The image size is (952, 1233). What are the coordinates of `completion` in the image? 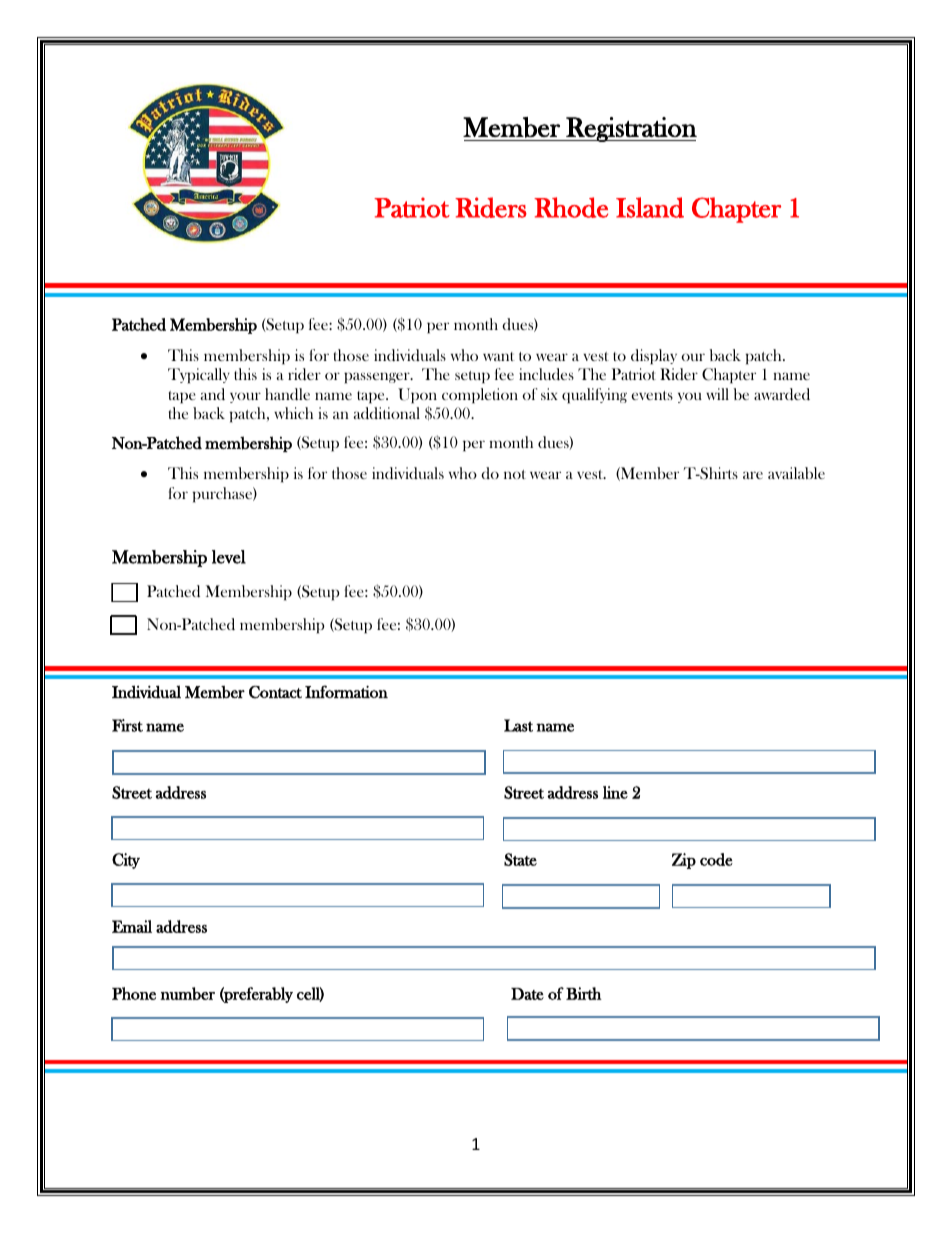 It's located at (480, 396).
